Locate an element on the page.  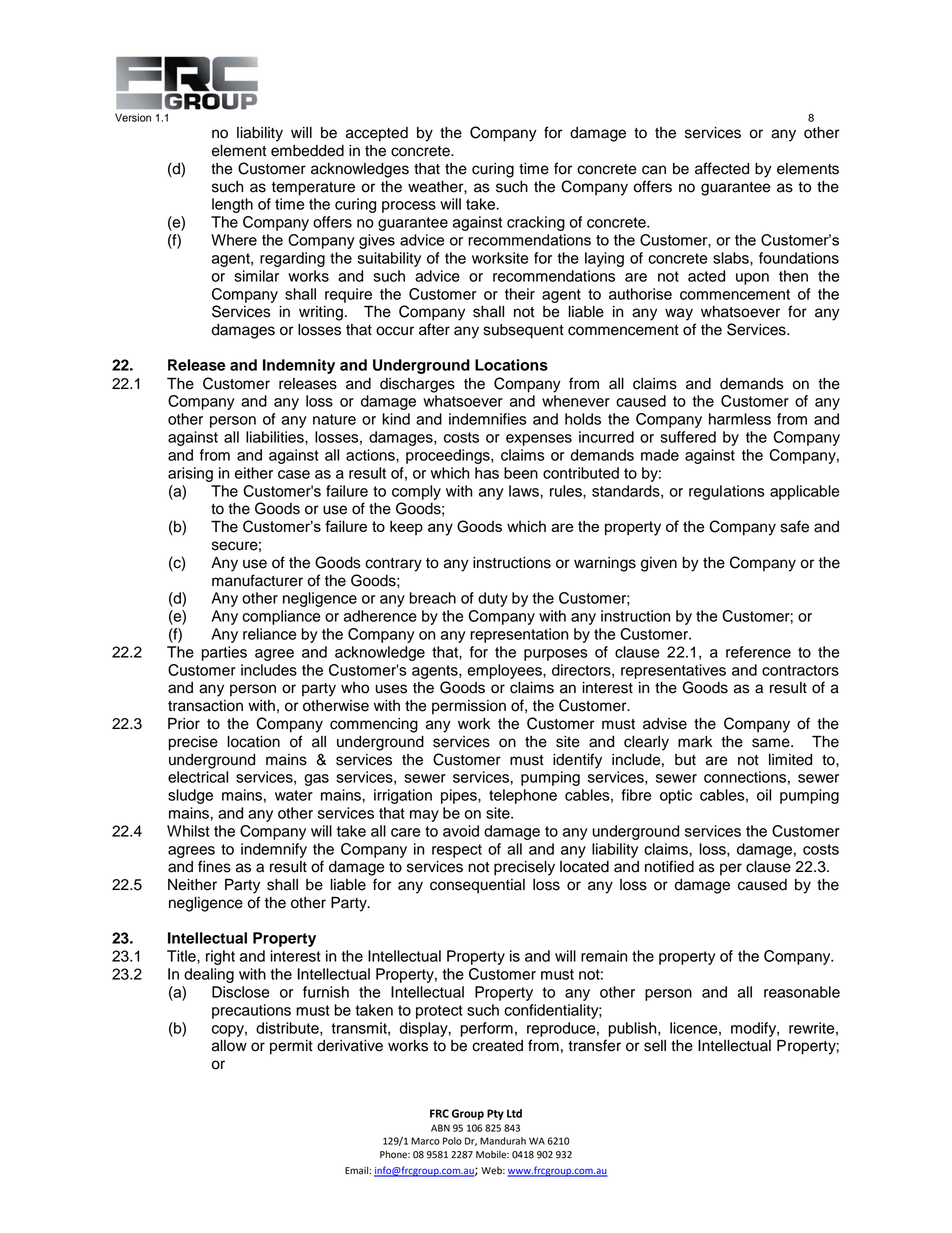
fines is located at coordinates (214, 866).
